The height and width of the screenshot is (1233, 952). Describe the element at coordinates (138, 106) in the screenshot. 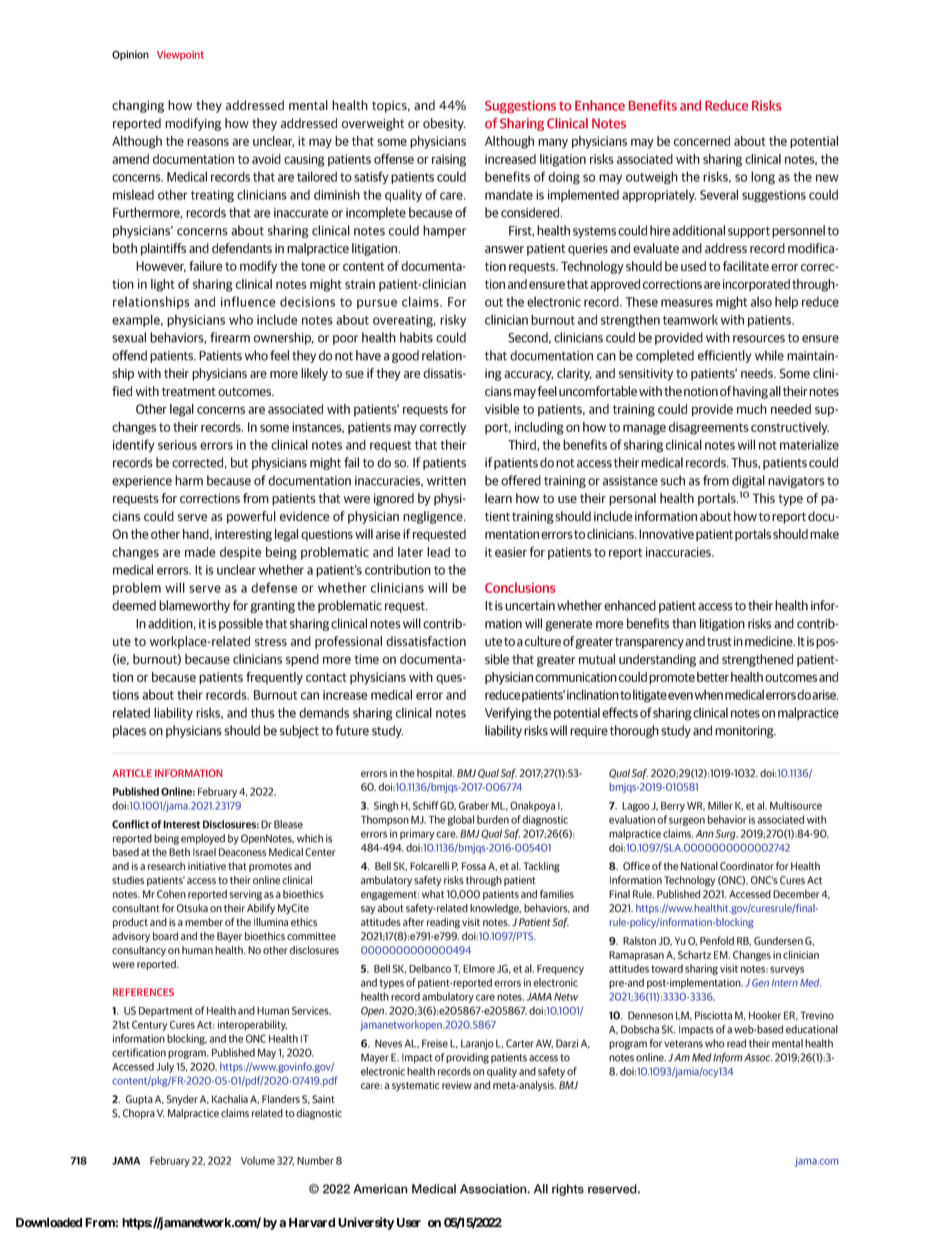

I see `changing` at that location.
